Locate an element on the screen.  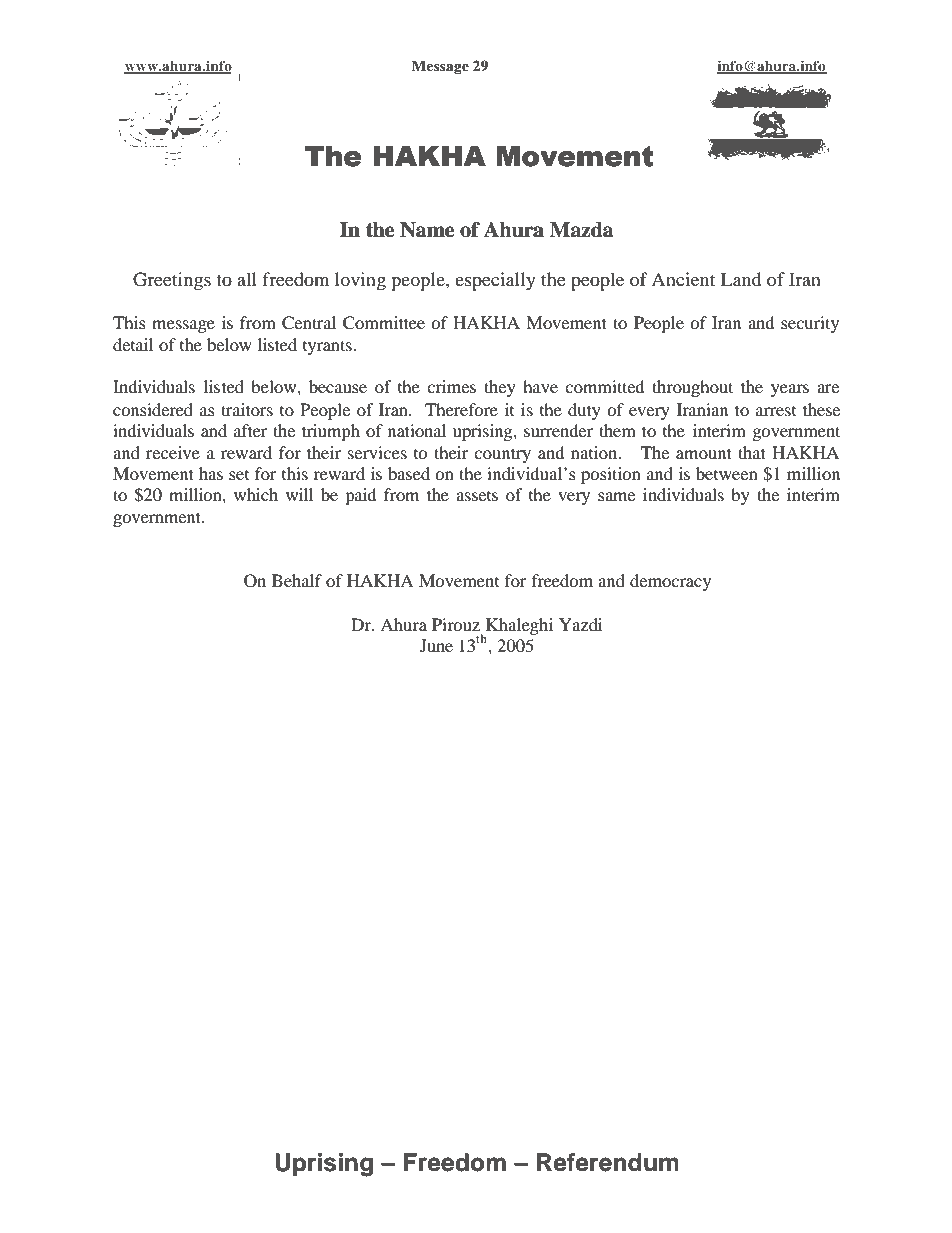
democracy is located at coordinates (670, 582).
